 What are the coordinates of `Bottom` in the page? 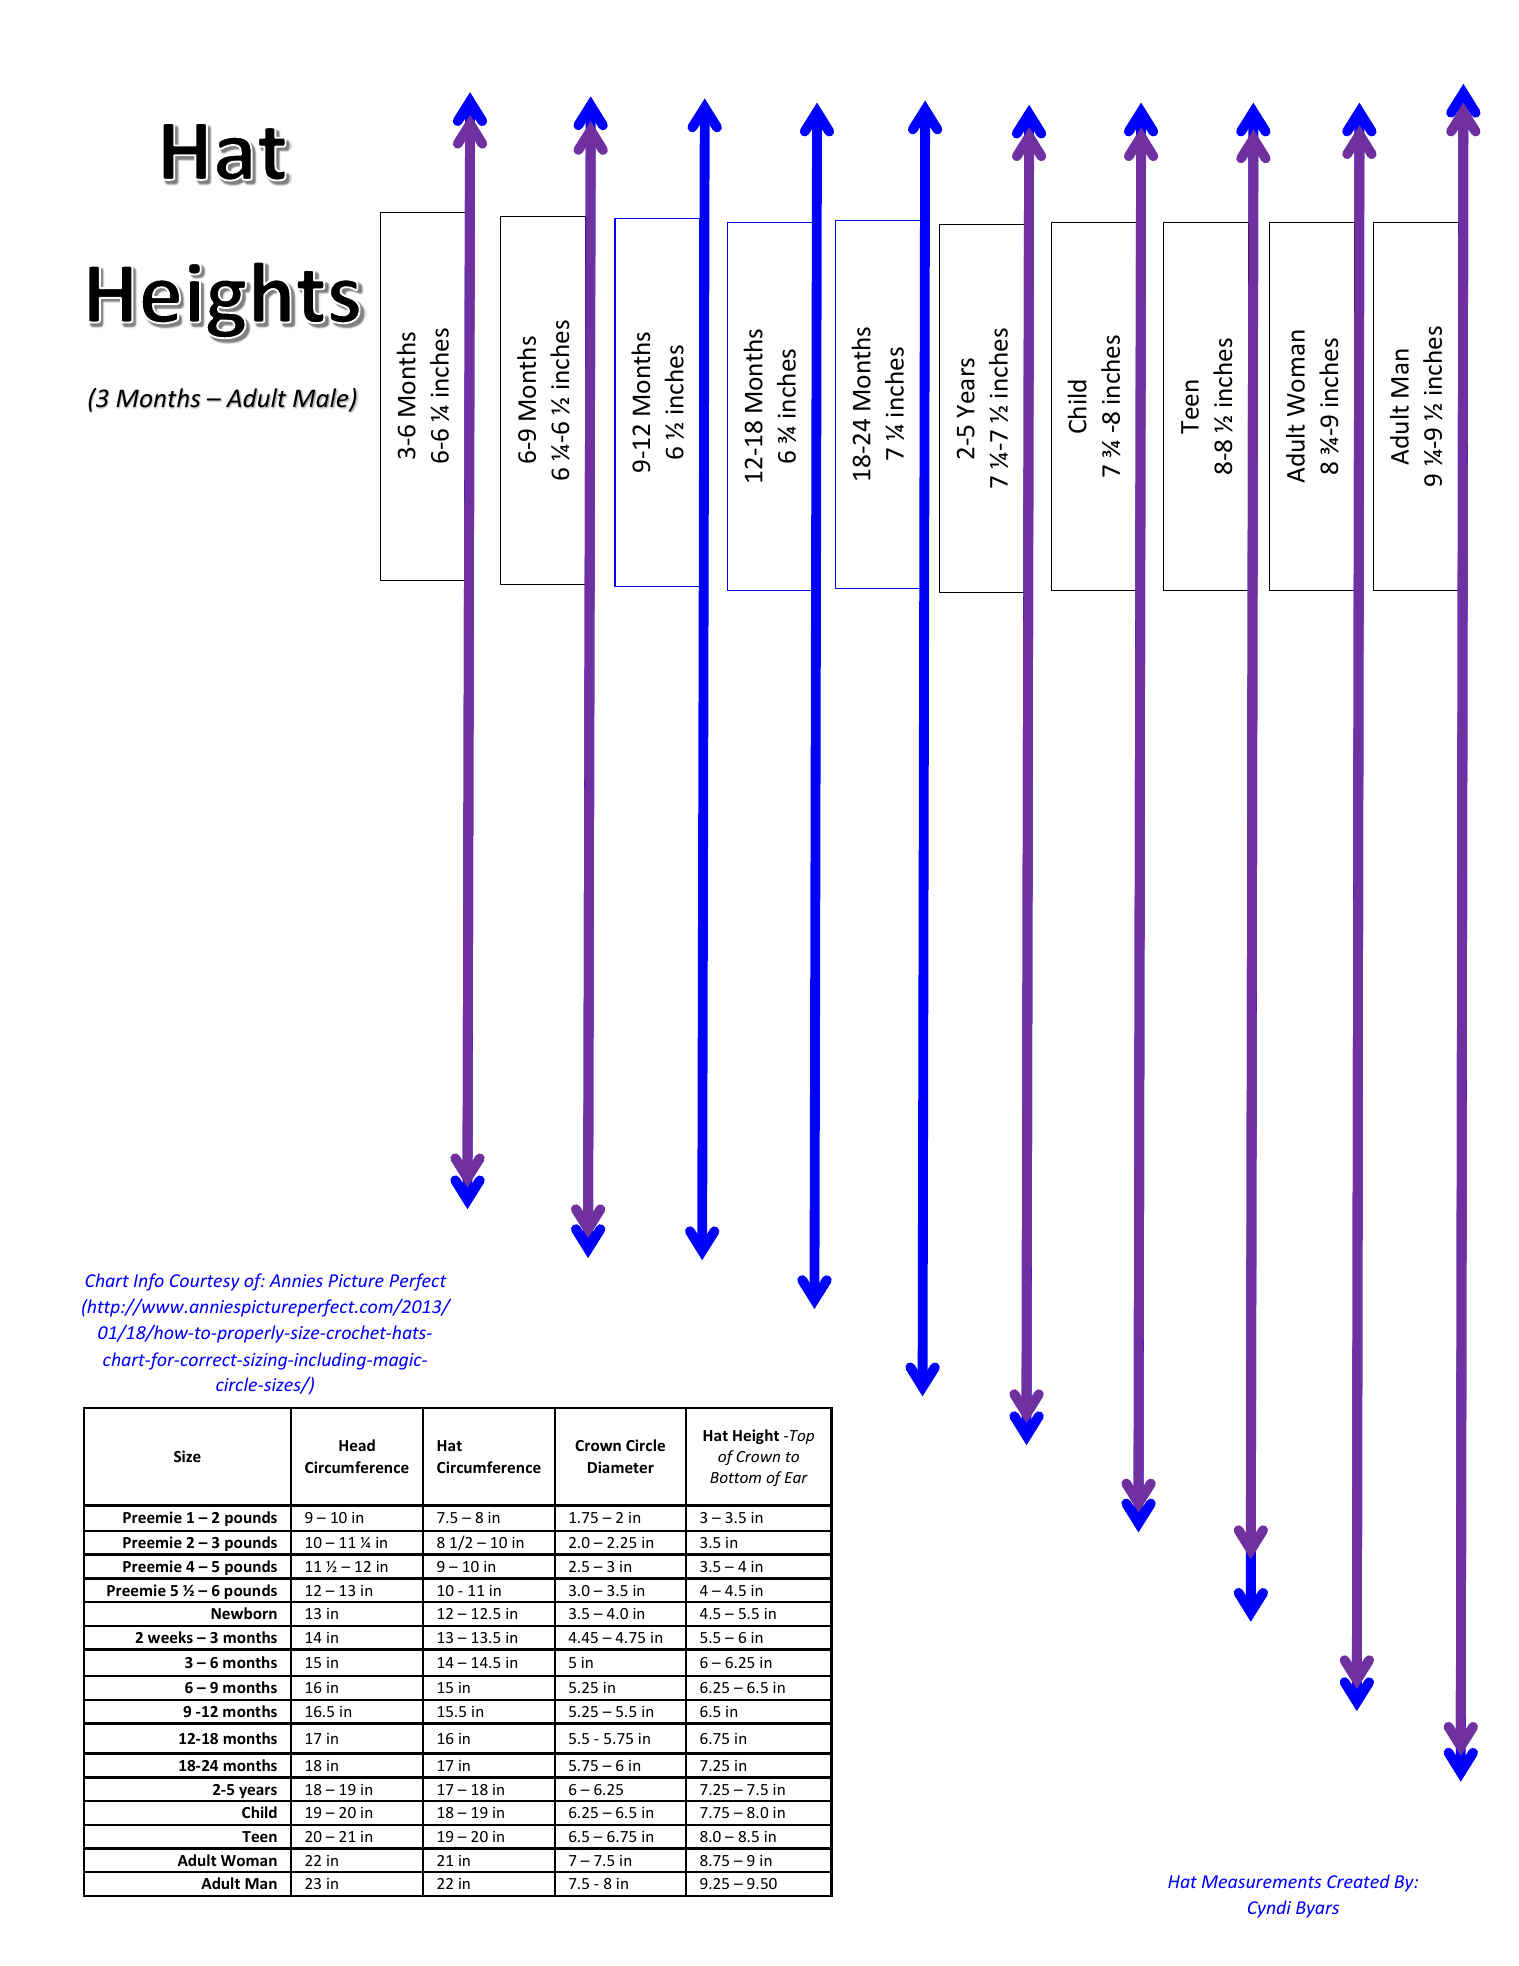 It's located at (735, 1477).
